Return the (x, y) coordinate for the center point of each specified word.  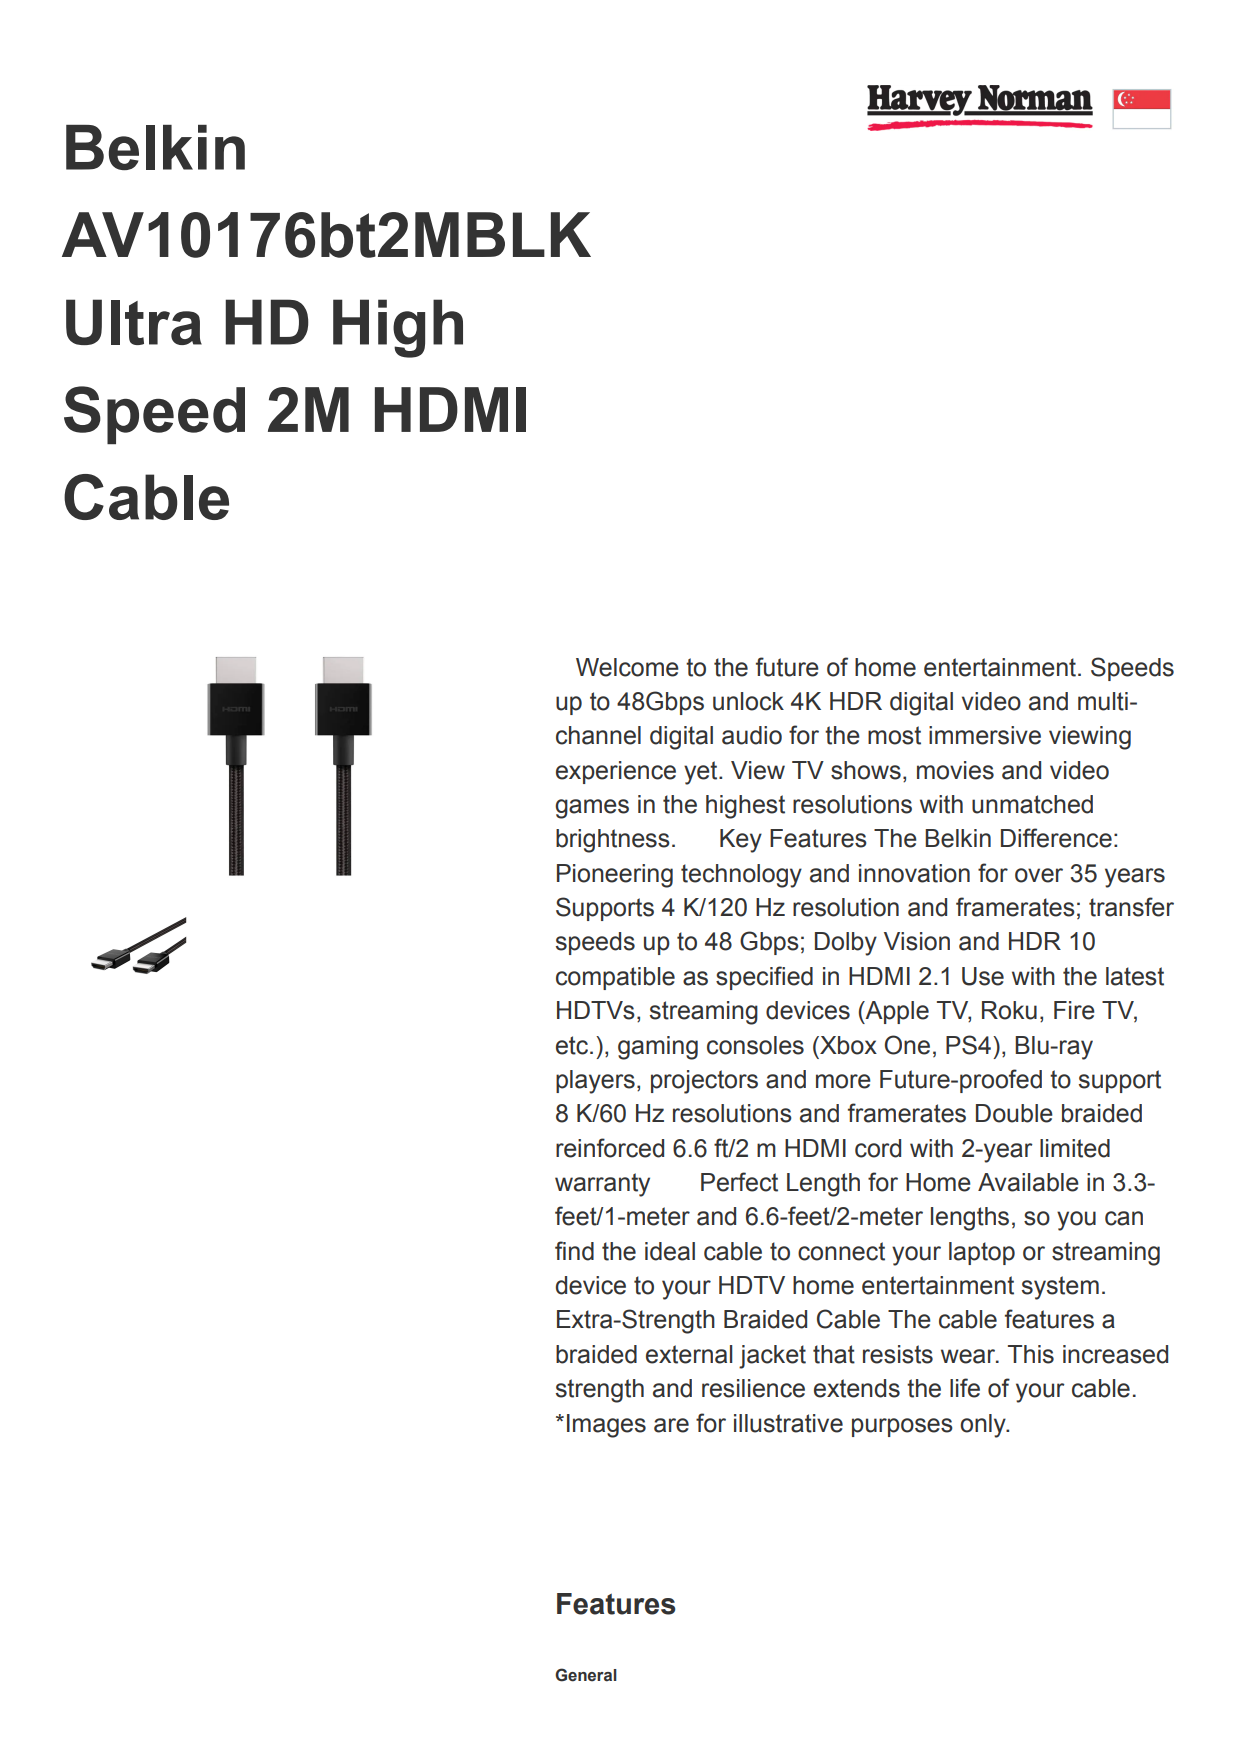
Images (606, 1426)
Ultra (134, 322)
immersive (985, 735)
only (984, 1426)
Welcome (627, 667)
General (586, 1675)
